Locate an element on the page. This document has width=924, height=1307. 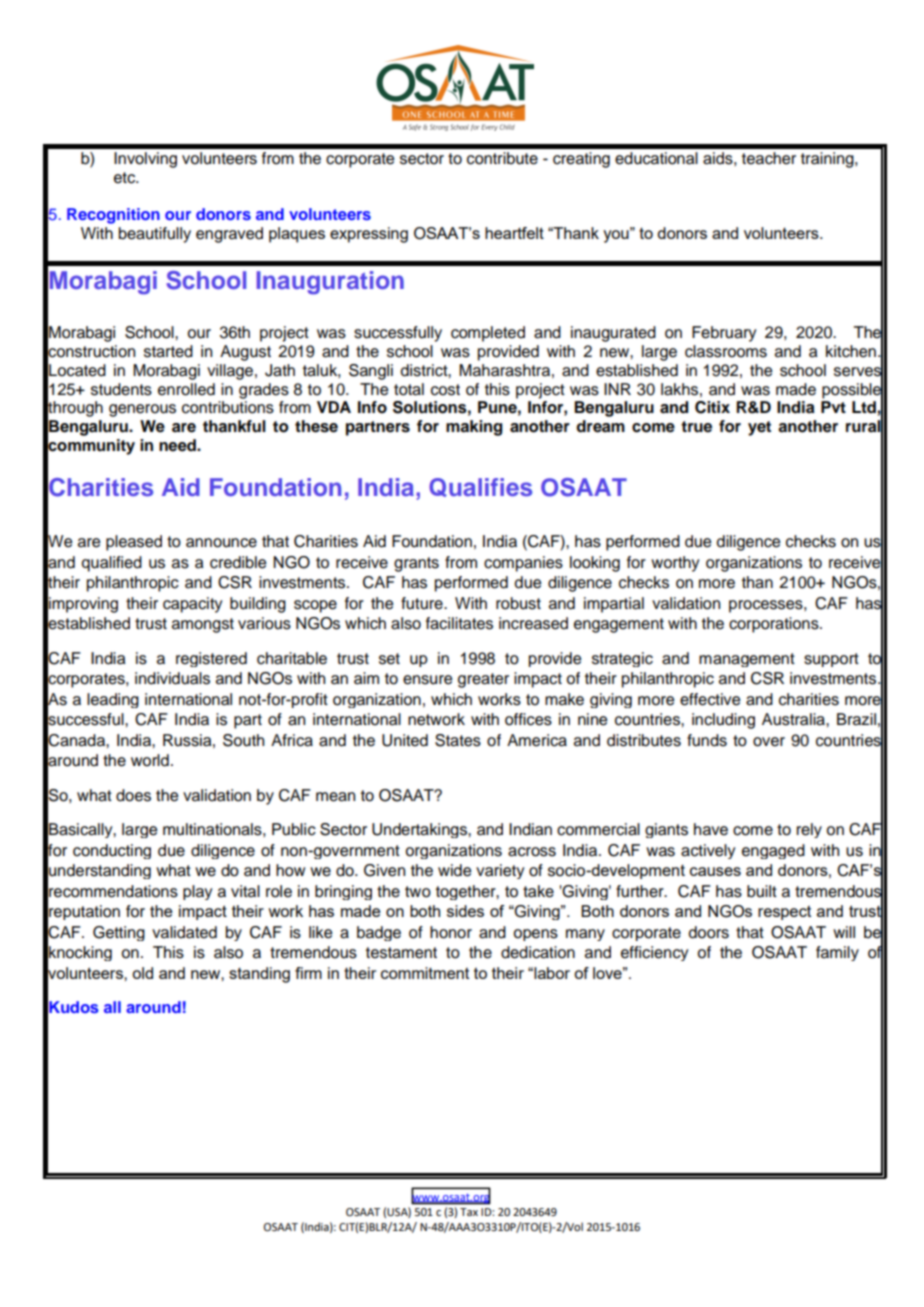
variety is located at coordinates (500, 871).
